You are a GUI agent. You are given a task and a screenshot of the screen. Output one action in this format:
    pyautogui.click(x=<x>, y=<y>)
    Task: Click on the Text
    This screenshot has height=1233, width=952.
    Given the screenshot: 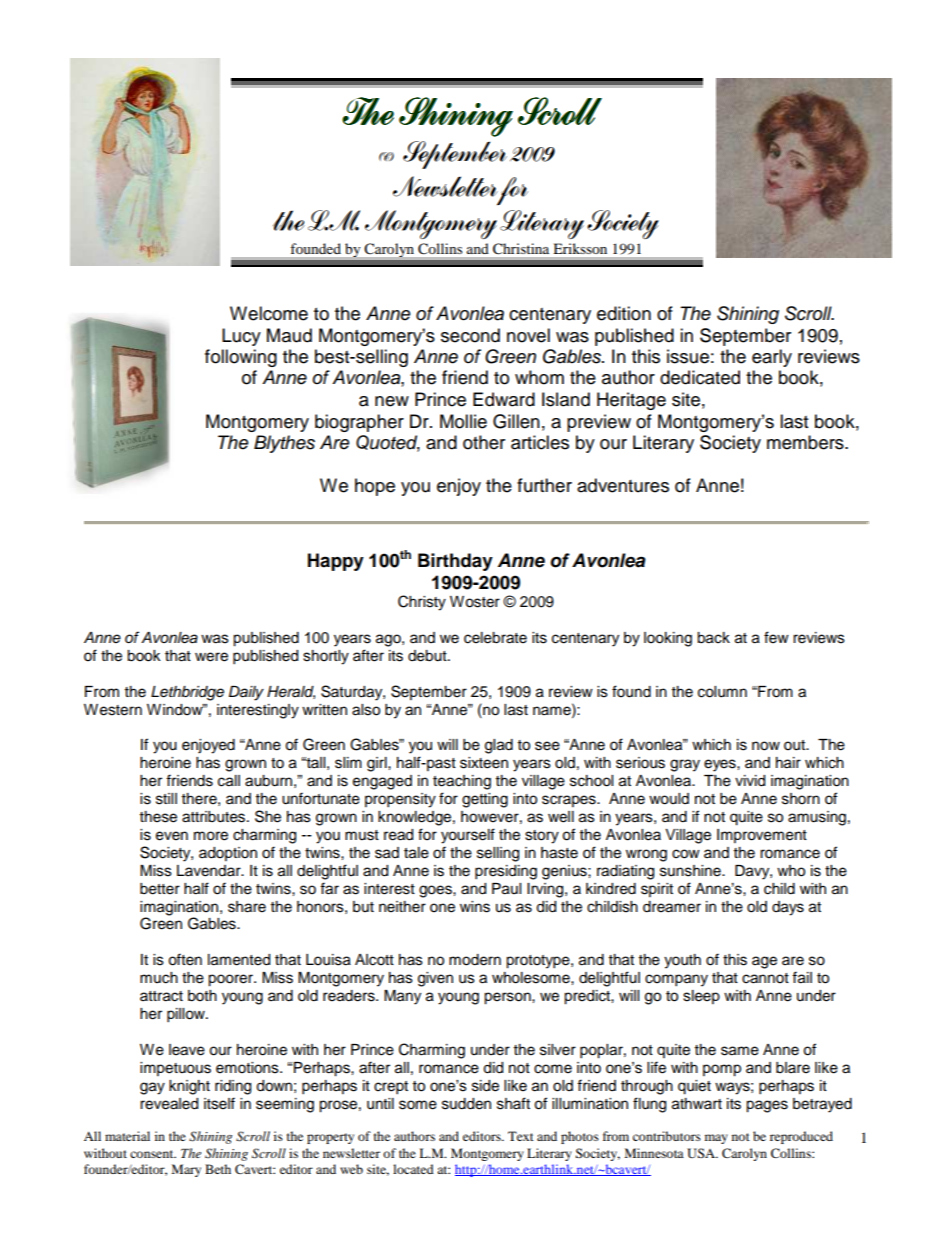 What is the action you would take?
    pyautogui.click(x=521, y=1136)
